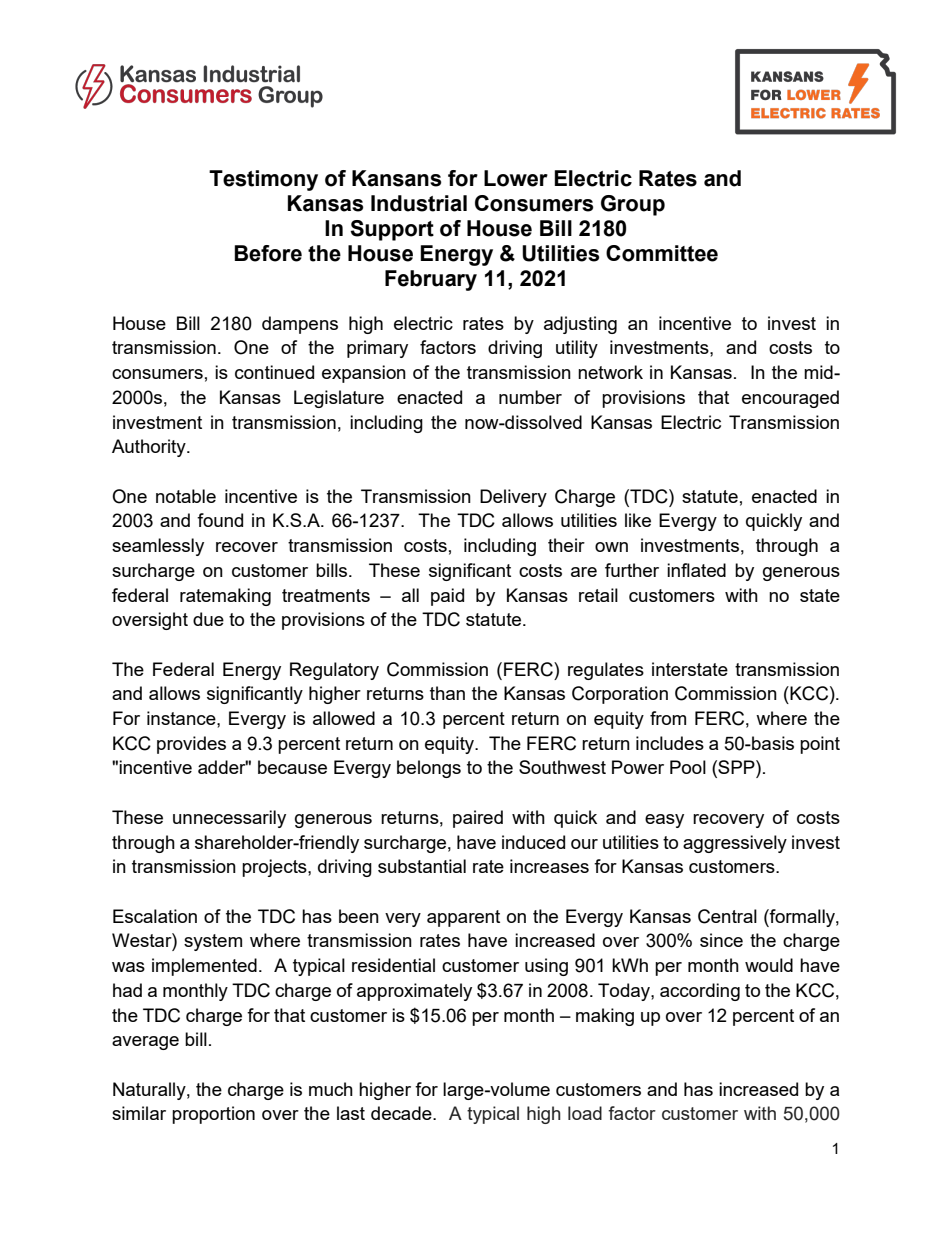 The height and width of the document is (1233, 952). What do you see at coordinates (566, 545) in the document?
I see `their` at bounding box center [566, 545].
